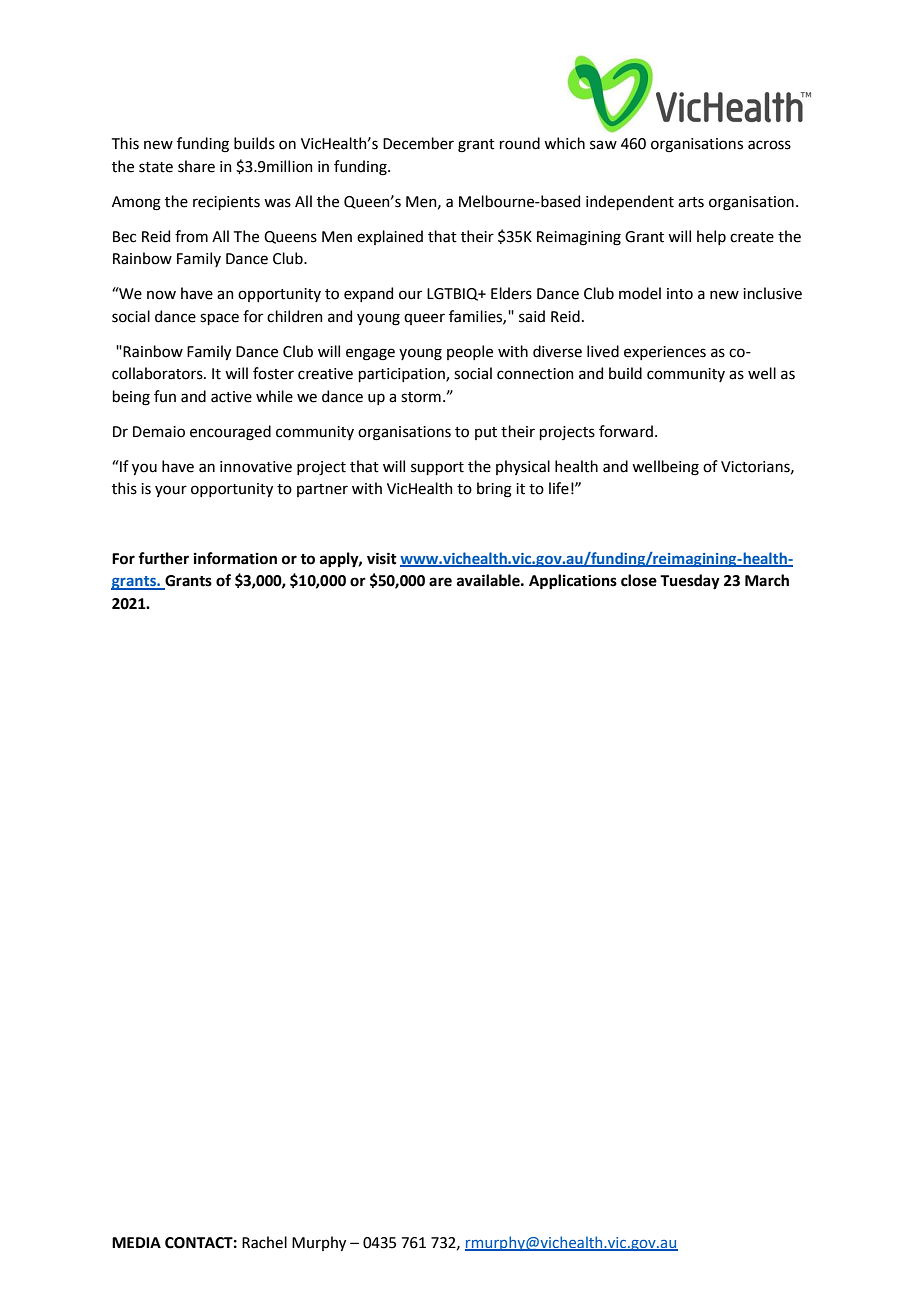 This screenshot has width=924, height=1308. Describe the element at coordinates (690, 582) in the screenshot. I see `Tuesday` at that location.
